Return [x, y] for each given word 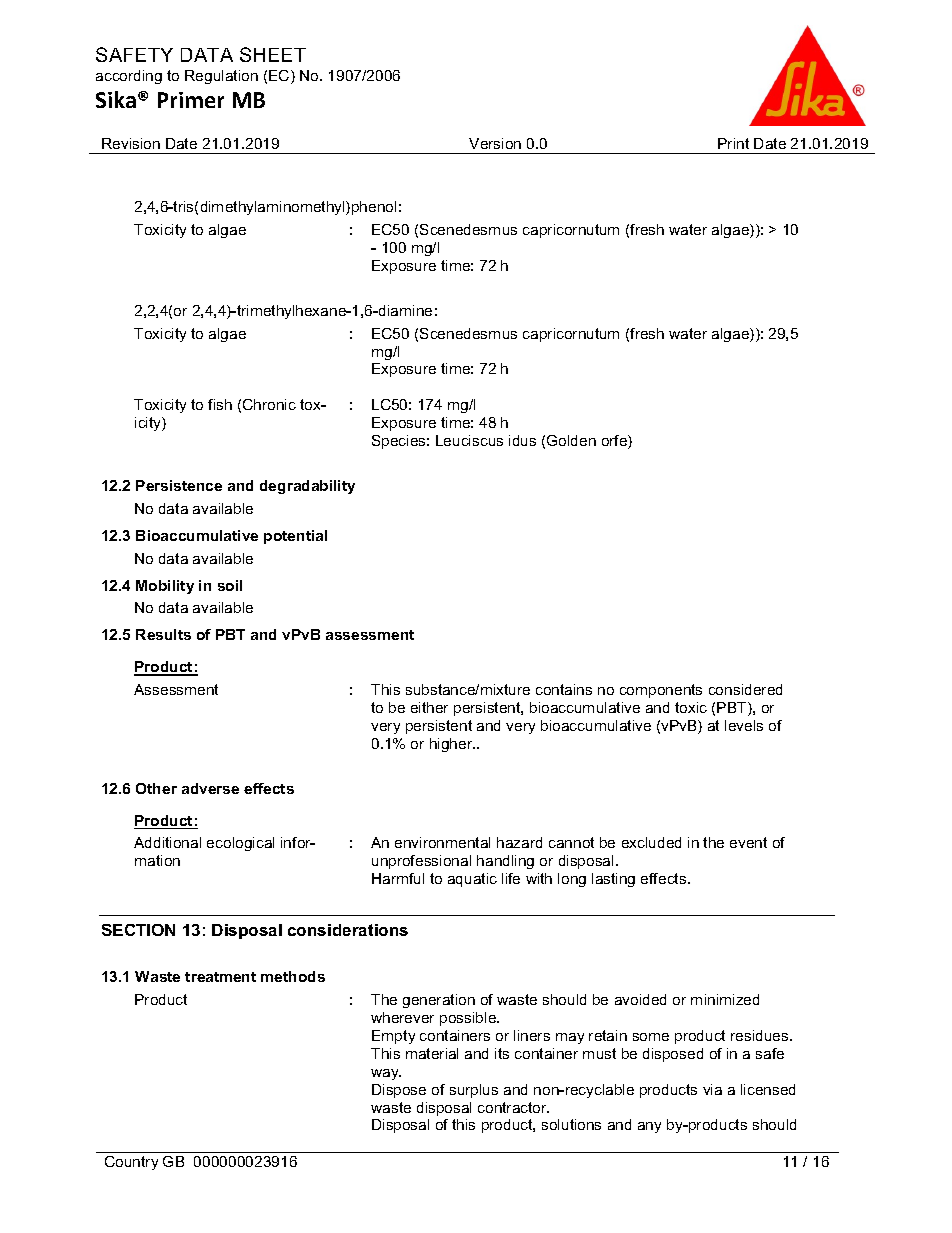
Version [495, 143]
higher [452, 745]
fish [220, 404]
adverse [210, 788]
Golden [571, 440]
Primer [191, 100]
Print [733, 143]
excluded [651, 842]
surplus [474, 1091]
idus [522, 440]
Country [131, 1163]
